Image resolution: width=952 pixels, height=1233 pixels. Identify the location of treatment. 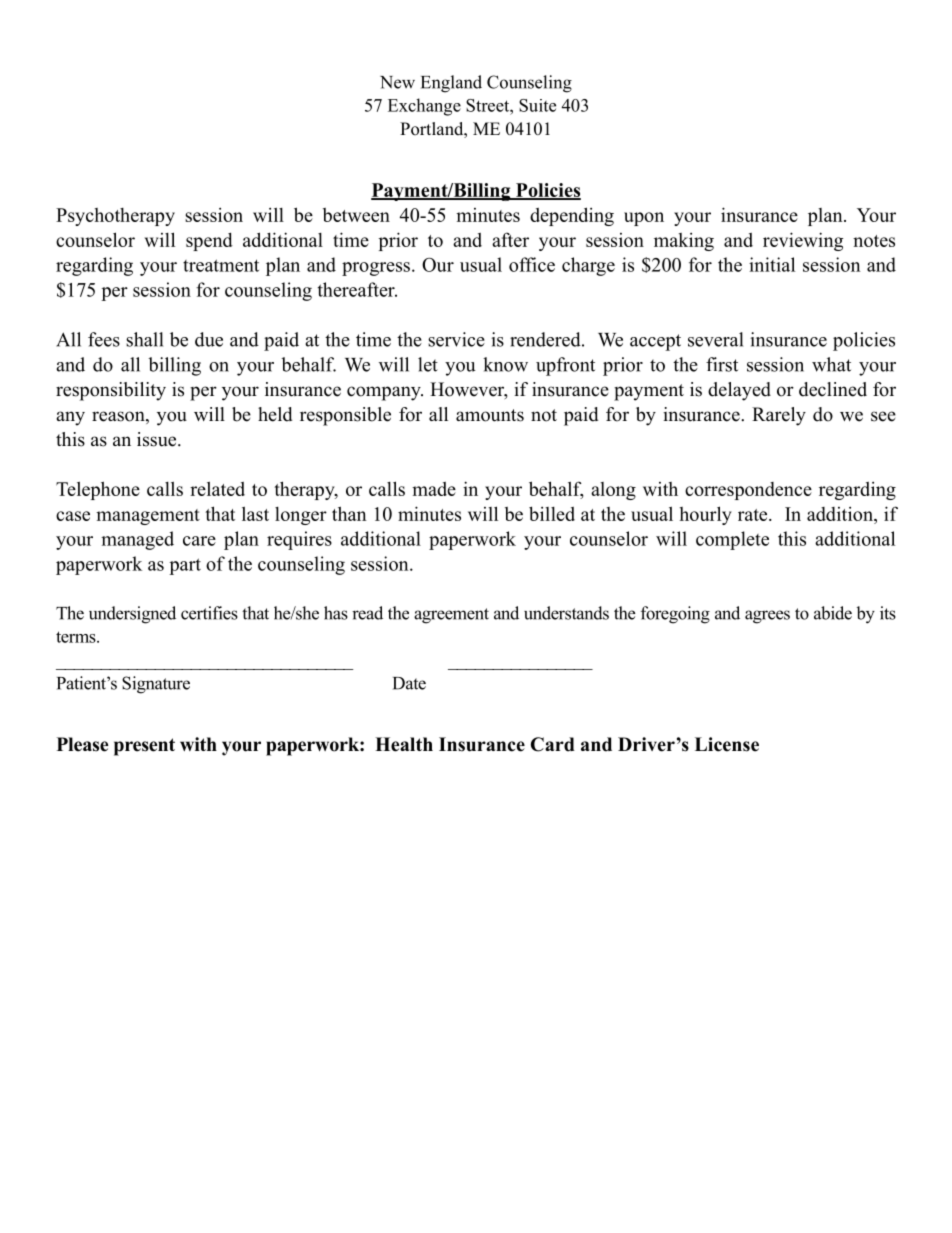
(221, 265).
